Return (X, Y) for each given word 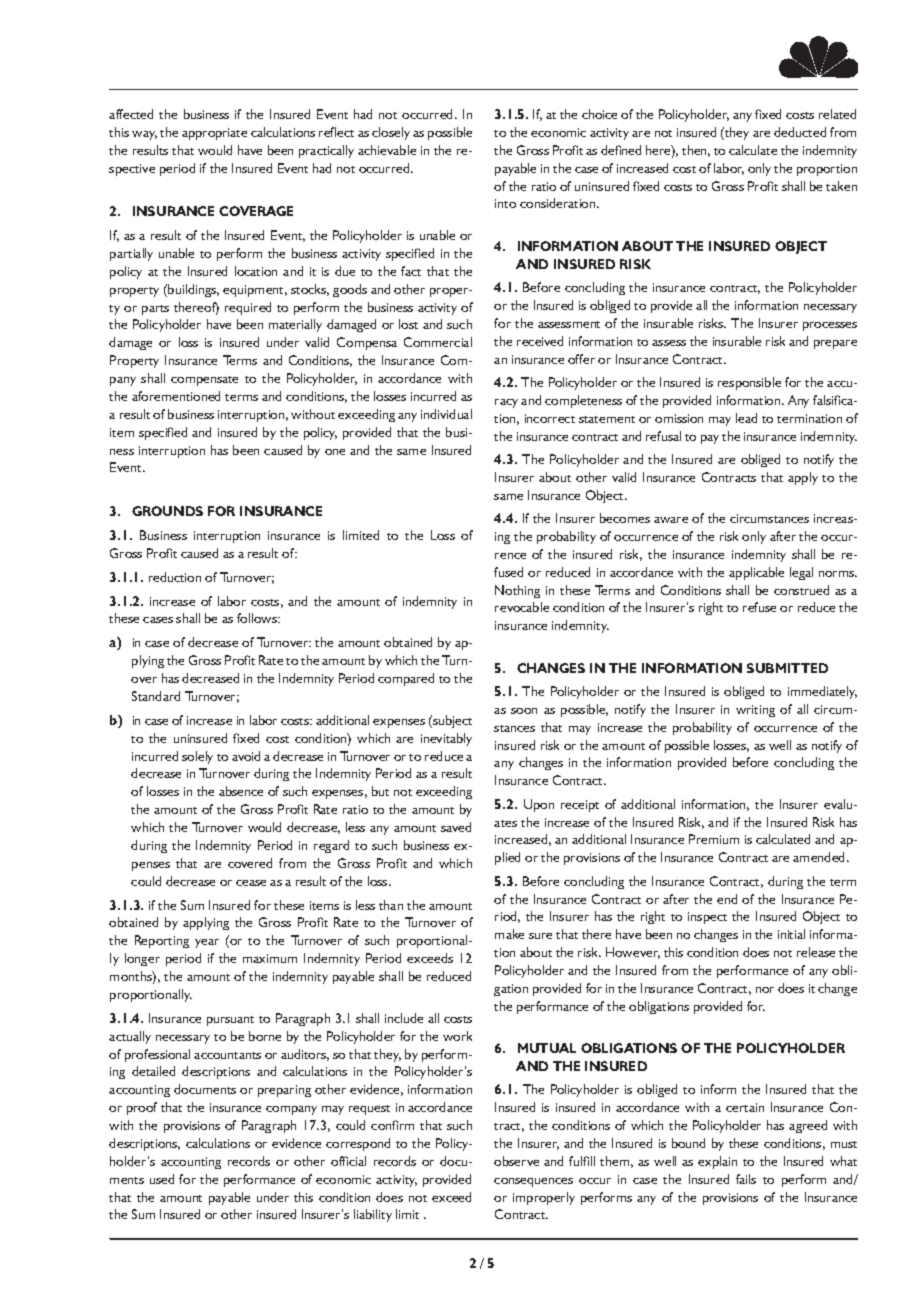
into (505, 203)
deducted (800, 132)
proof (142, 1108)
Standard (156, 696)
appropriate (214, 134)
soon (524, 711)
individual (446, 414)
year (207, 943)
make (509, 934)
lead (746, 418)
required (248, 308)
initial (791, 934)
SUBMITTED (787, 668)
